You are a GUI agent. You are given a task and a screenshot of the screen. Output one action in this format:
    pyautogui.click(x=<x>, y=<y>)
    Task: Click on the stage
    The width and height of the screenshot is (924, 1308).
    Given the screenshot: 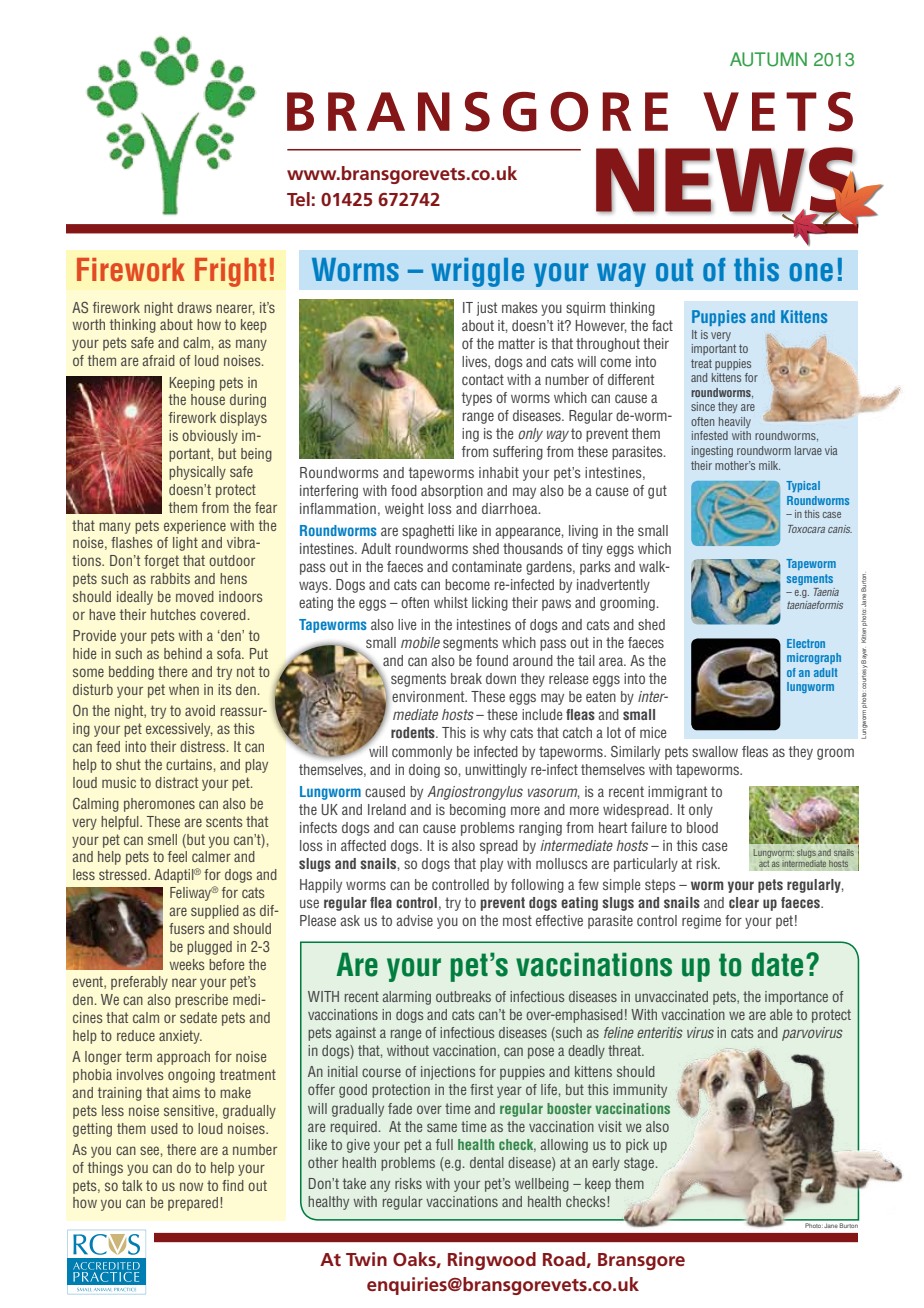 What is the action you would take?
    pyautogui.click(x=640, y=1164)
